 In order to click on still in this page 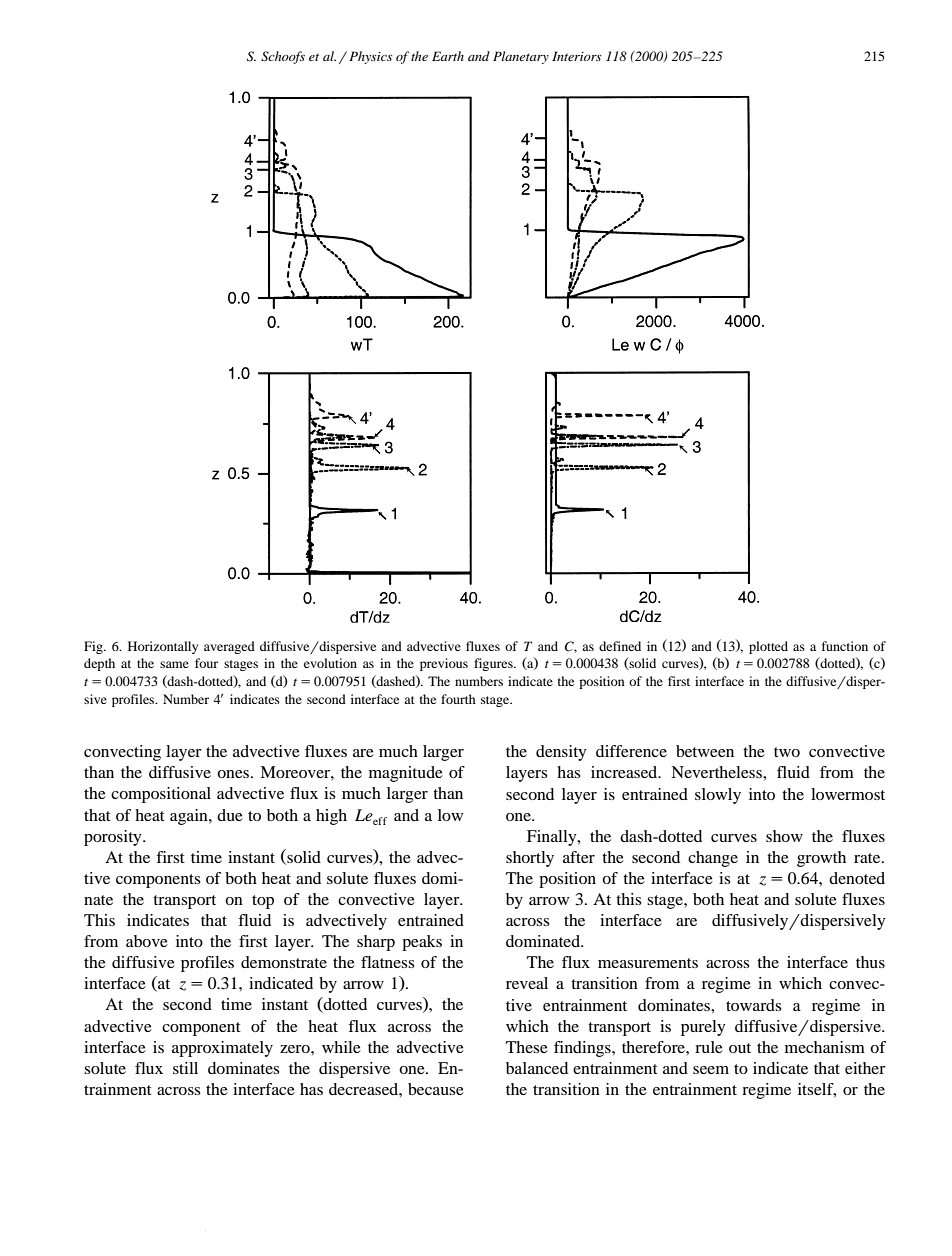, I will do `click(185, 1068)`.
